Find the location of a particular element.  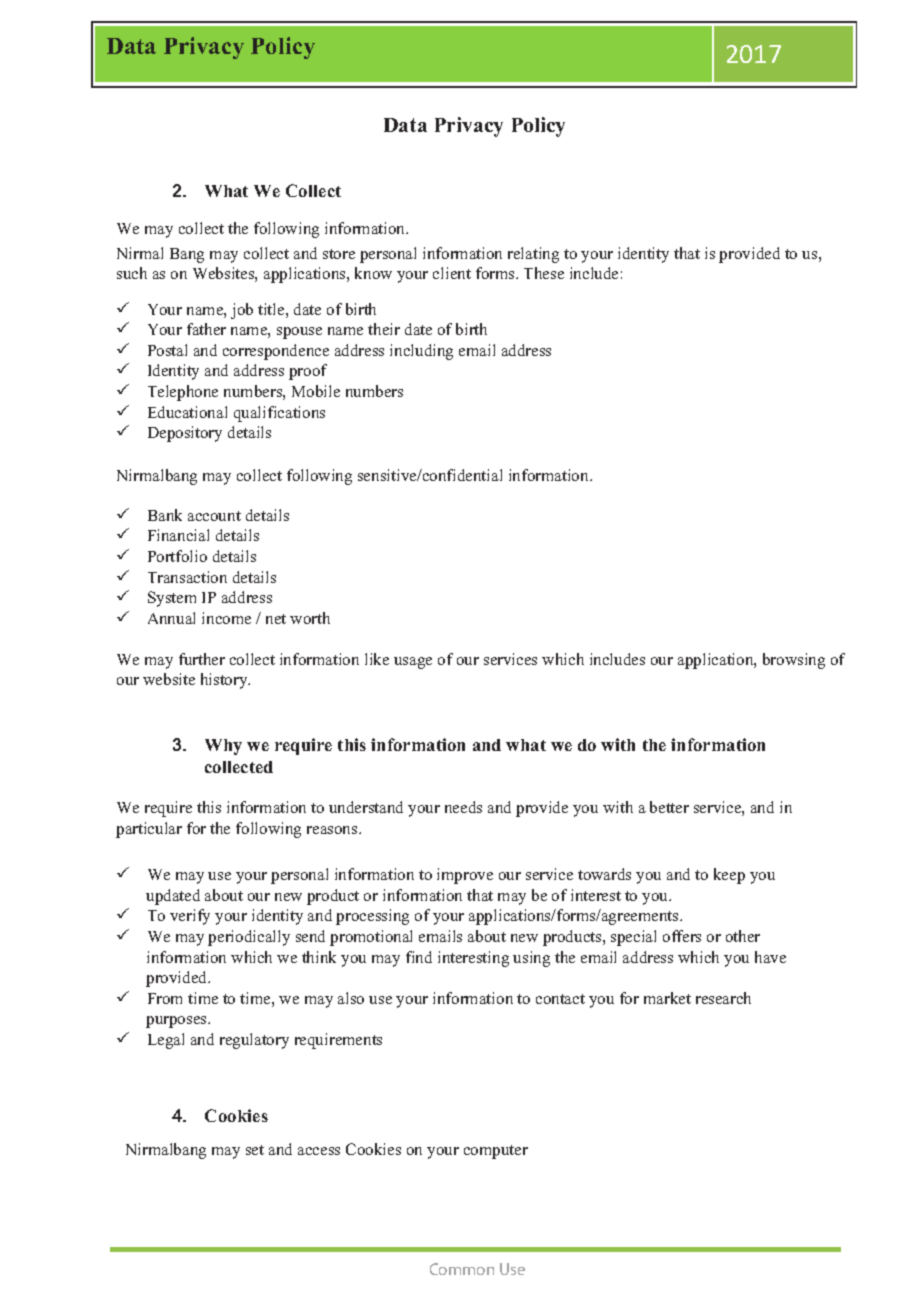

Why is located at coordinates (223, 747).
